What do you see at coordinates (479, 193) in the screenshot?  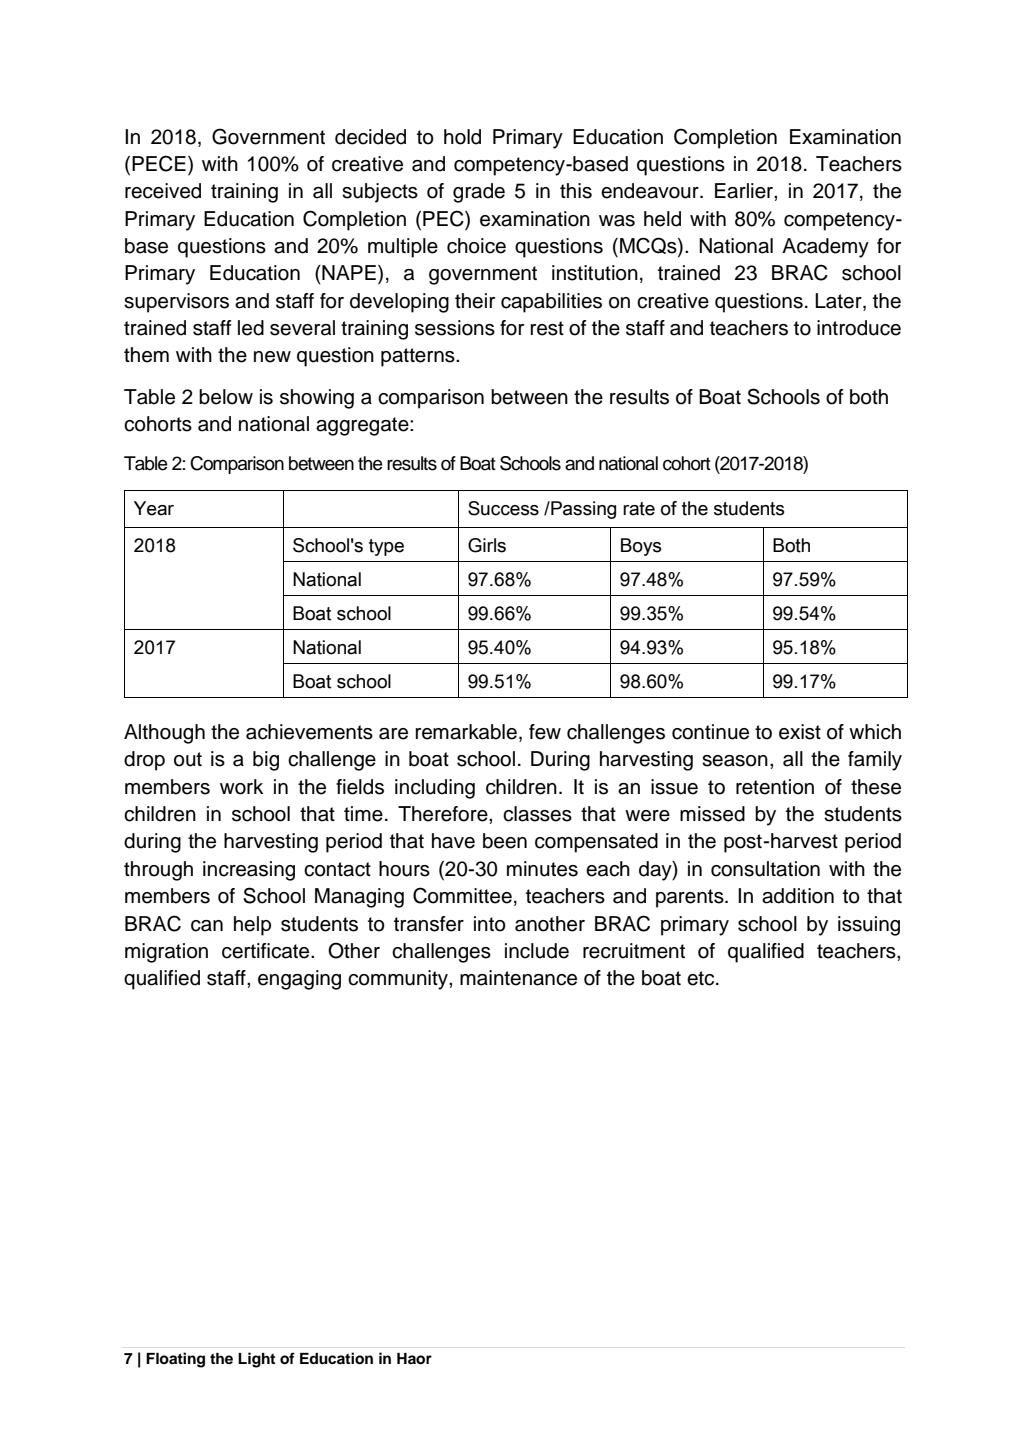 I see `grade` at bounding box center [479, 193].
